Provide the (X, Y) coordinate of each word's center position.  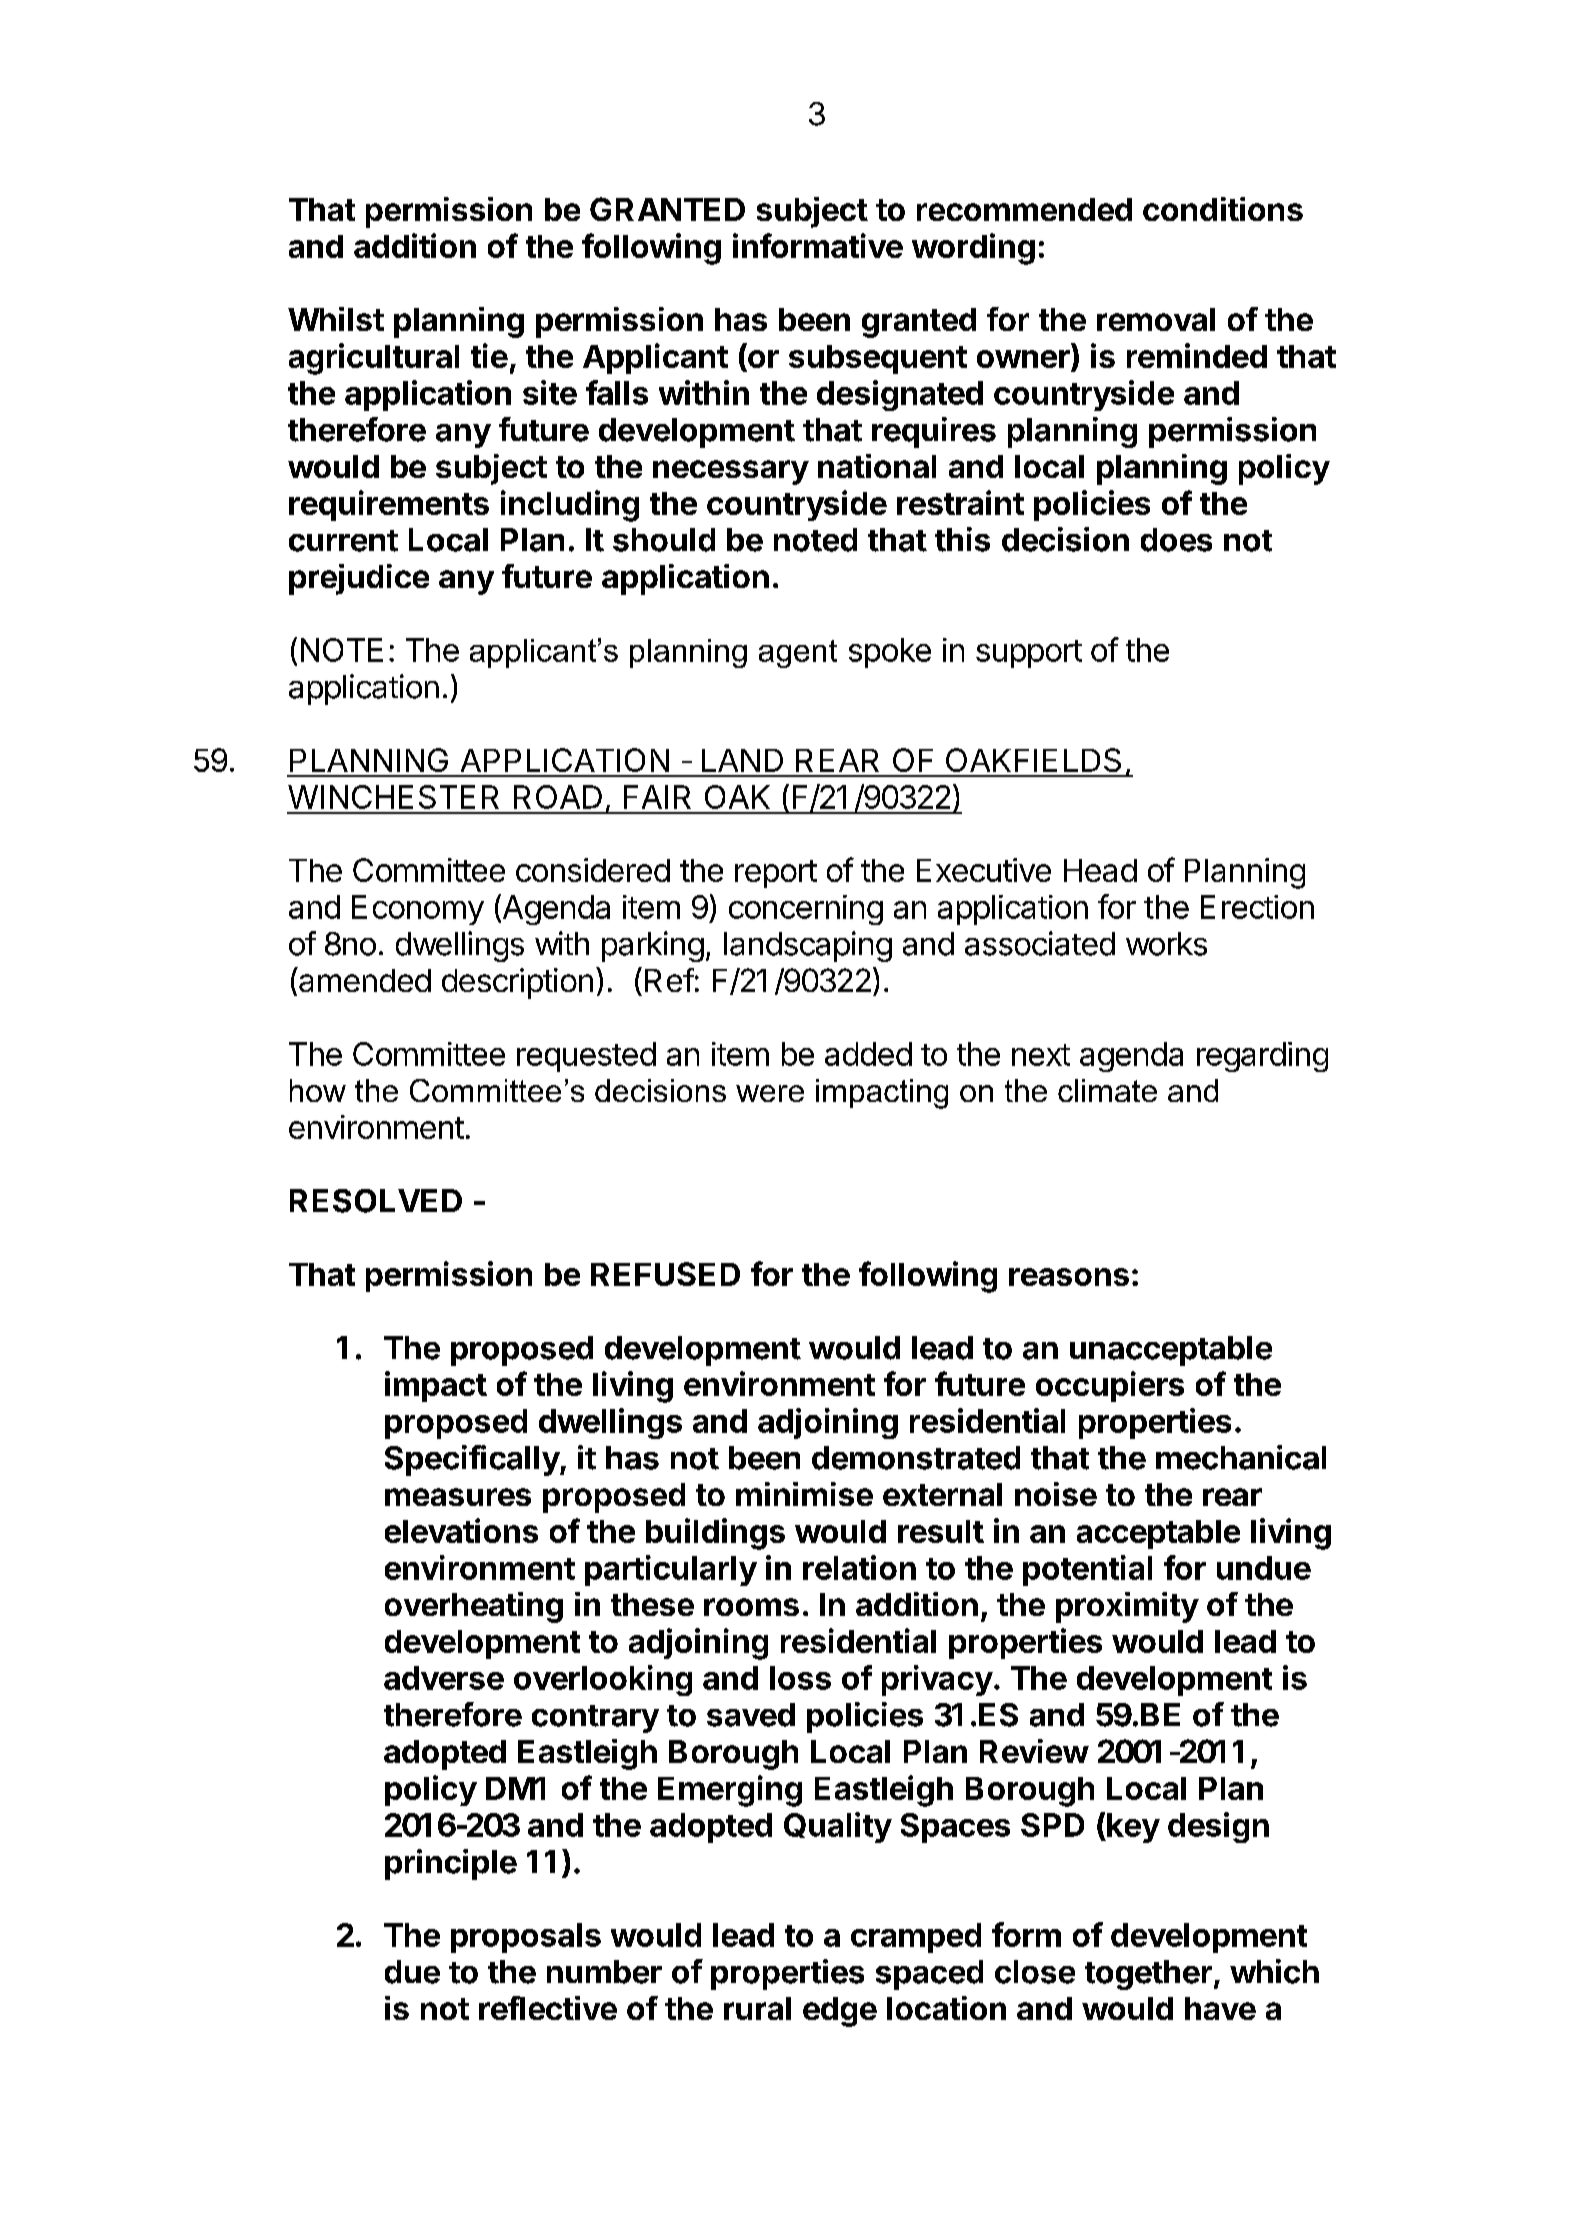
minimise (804, 1494)
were (770, 1093)
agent (798, 654)
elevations (461, 1530)
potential (1087, 1570)
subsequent (878, 359)
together (1148, 1975)
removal (1156, 319)
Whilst (336, 319)
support (1029, 654)
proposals (526, 1938)
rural (757, 2008)
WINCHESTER (393, 797)
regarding (1262, 1057)
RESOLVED (376, 1201)
